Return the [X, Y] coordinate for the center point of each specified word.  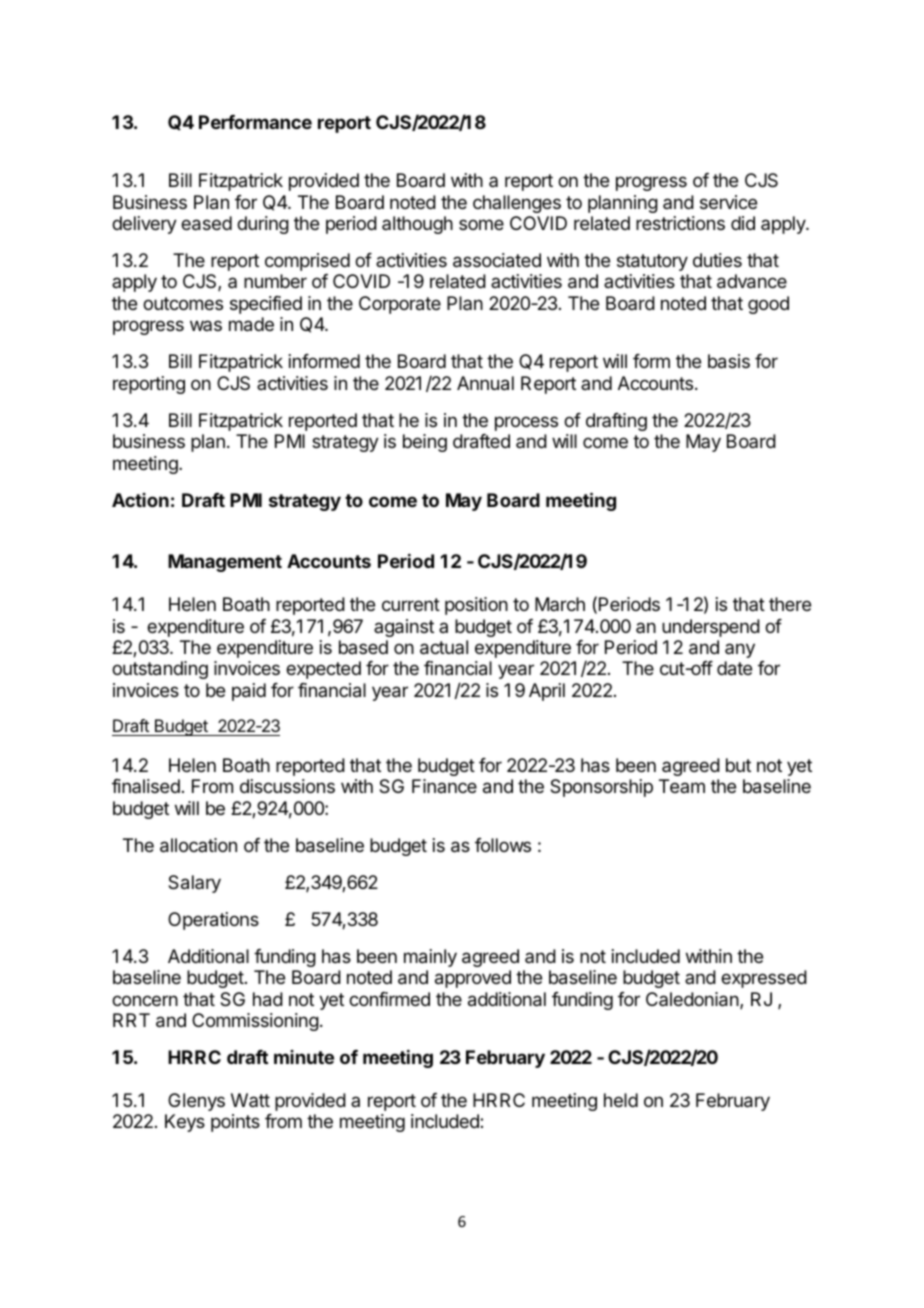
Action [140, 500]
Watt [250, 1100]
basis [729, 361]
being [425, 443]
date [734, 668]
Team [682, 786]
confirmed [389, 999]
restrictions [680, 223]
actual [444, 647]
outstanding [160, 670]
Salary [194, 884]
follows [503, 845]
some [481, 224]
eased [206, 223]
